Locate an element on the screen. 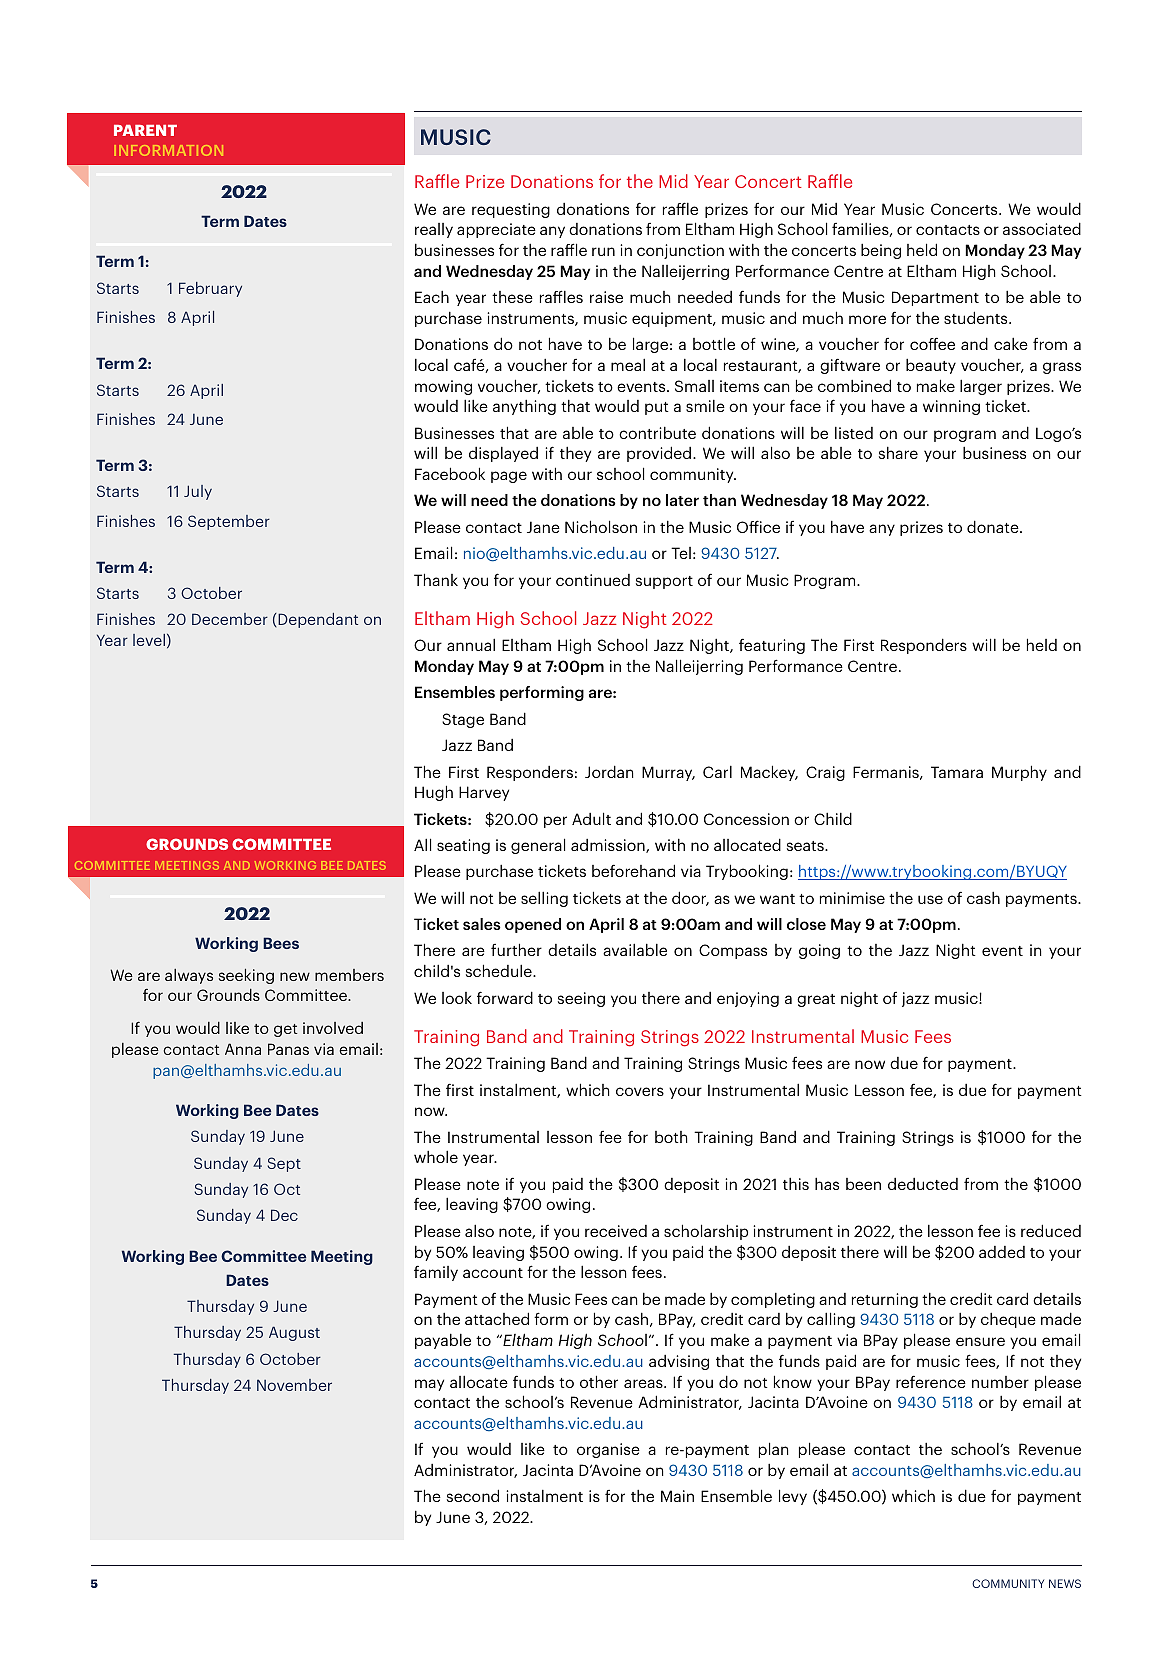 The image size is (1176, 1663). run is located at coordinates (603, 251).
